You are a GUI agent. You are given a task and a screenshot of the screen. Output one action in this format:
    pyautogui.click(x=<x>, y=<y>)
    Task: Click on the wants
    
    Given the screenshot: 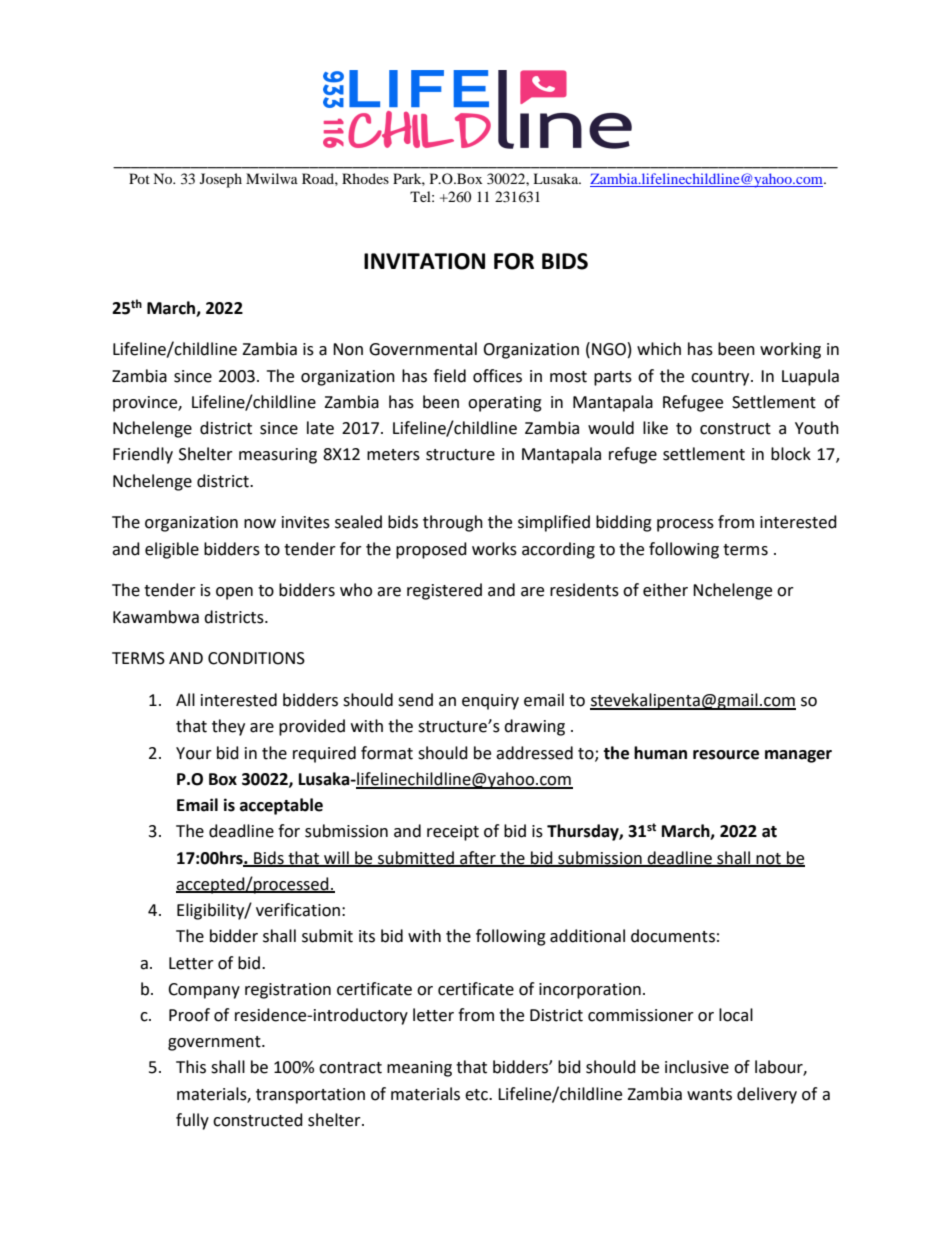 What is the action you would take?
    pyautogui.click(x=709, y=1095)
